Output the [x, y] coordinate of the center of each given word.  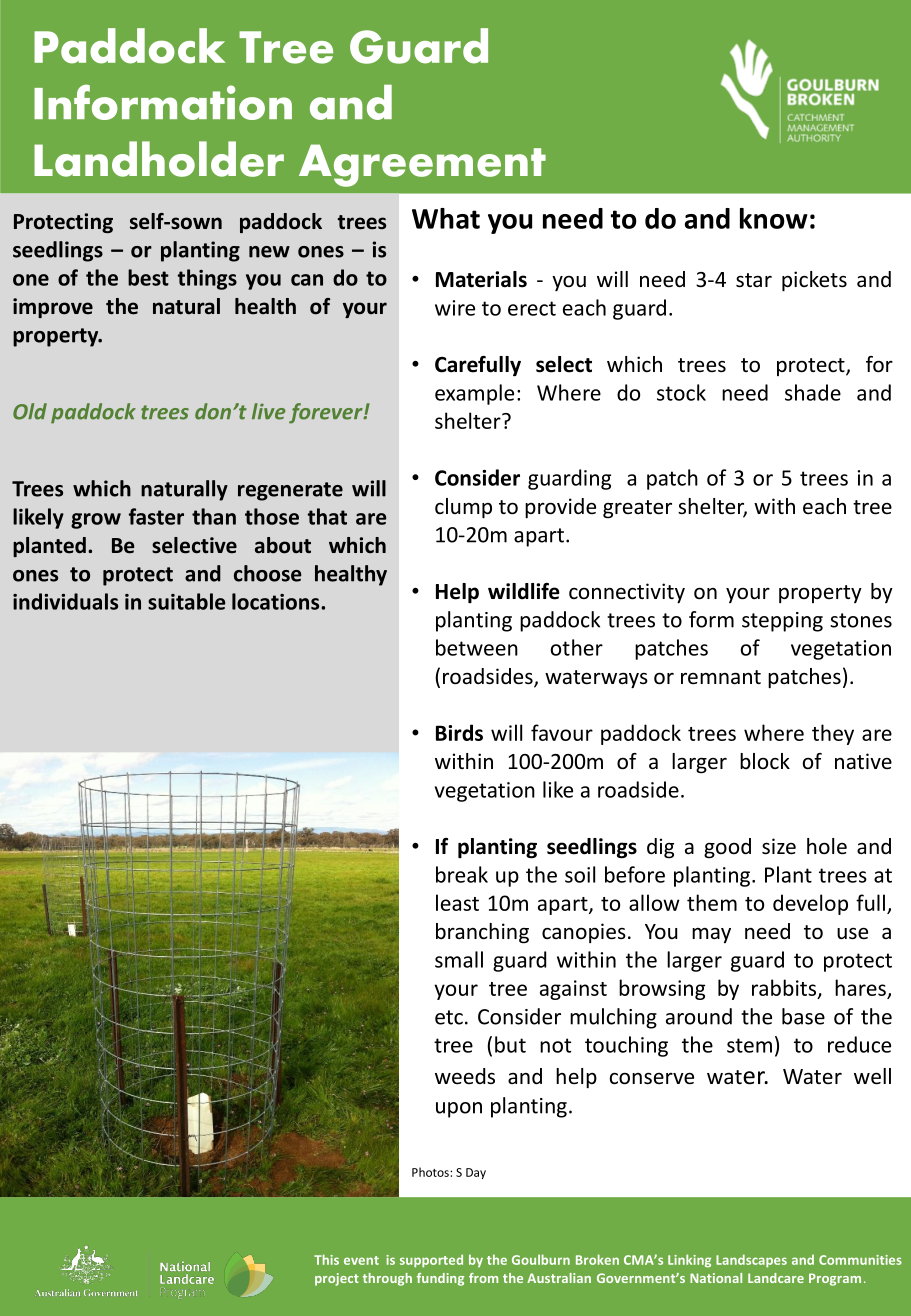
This [326, 1259]
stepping [782, 622]
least [457, 902]
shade [813, 392]
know [774, 218]
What [446, 218]
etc [449, 1017]
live [269, 411]
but [510, 1044]
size [779, 846]
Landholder [159, 159]
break [462, 874]
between [477, 647]
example [474, 394]
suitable [187, 601]
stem [749, 1045]
